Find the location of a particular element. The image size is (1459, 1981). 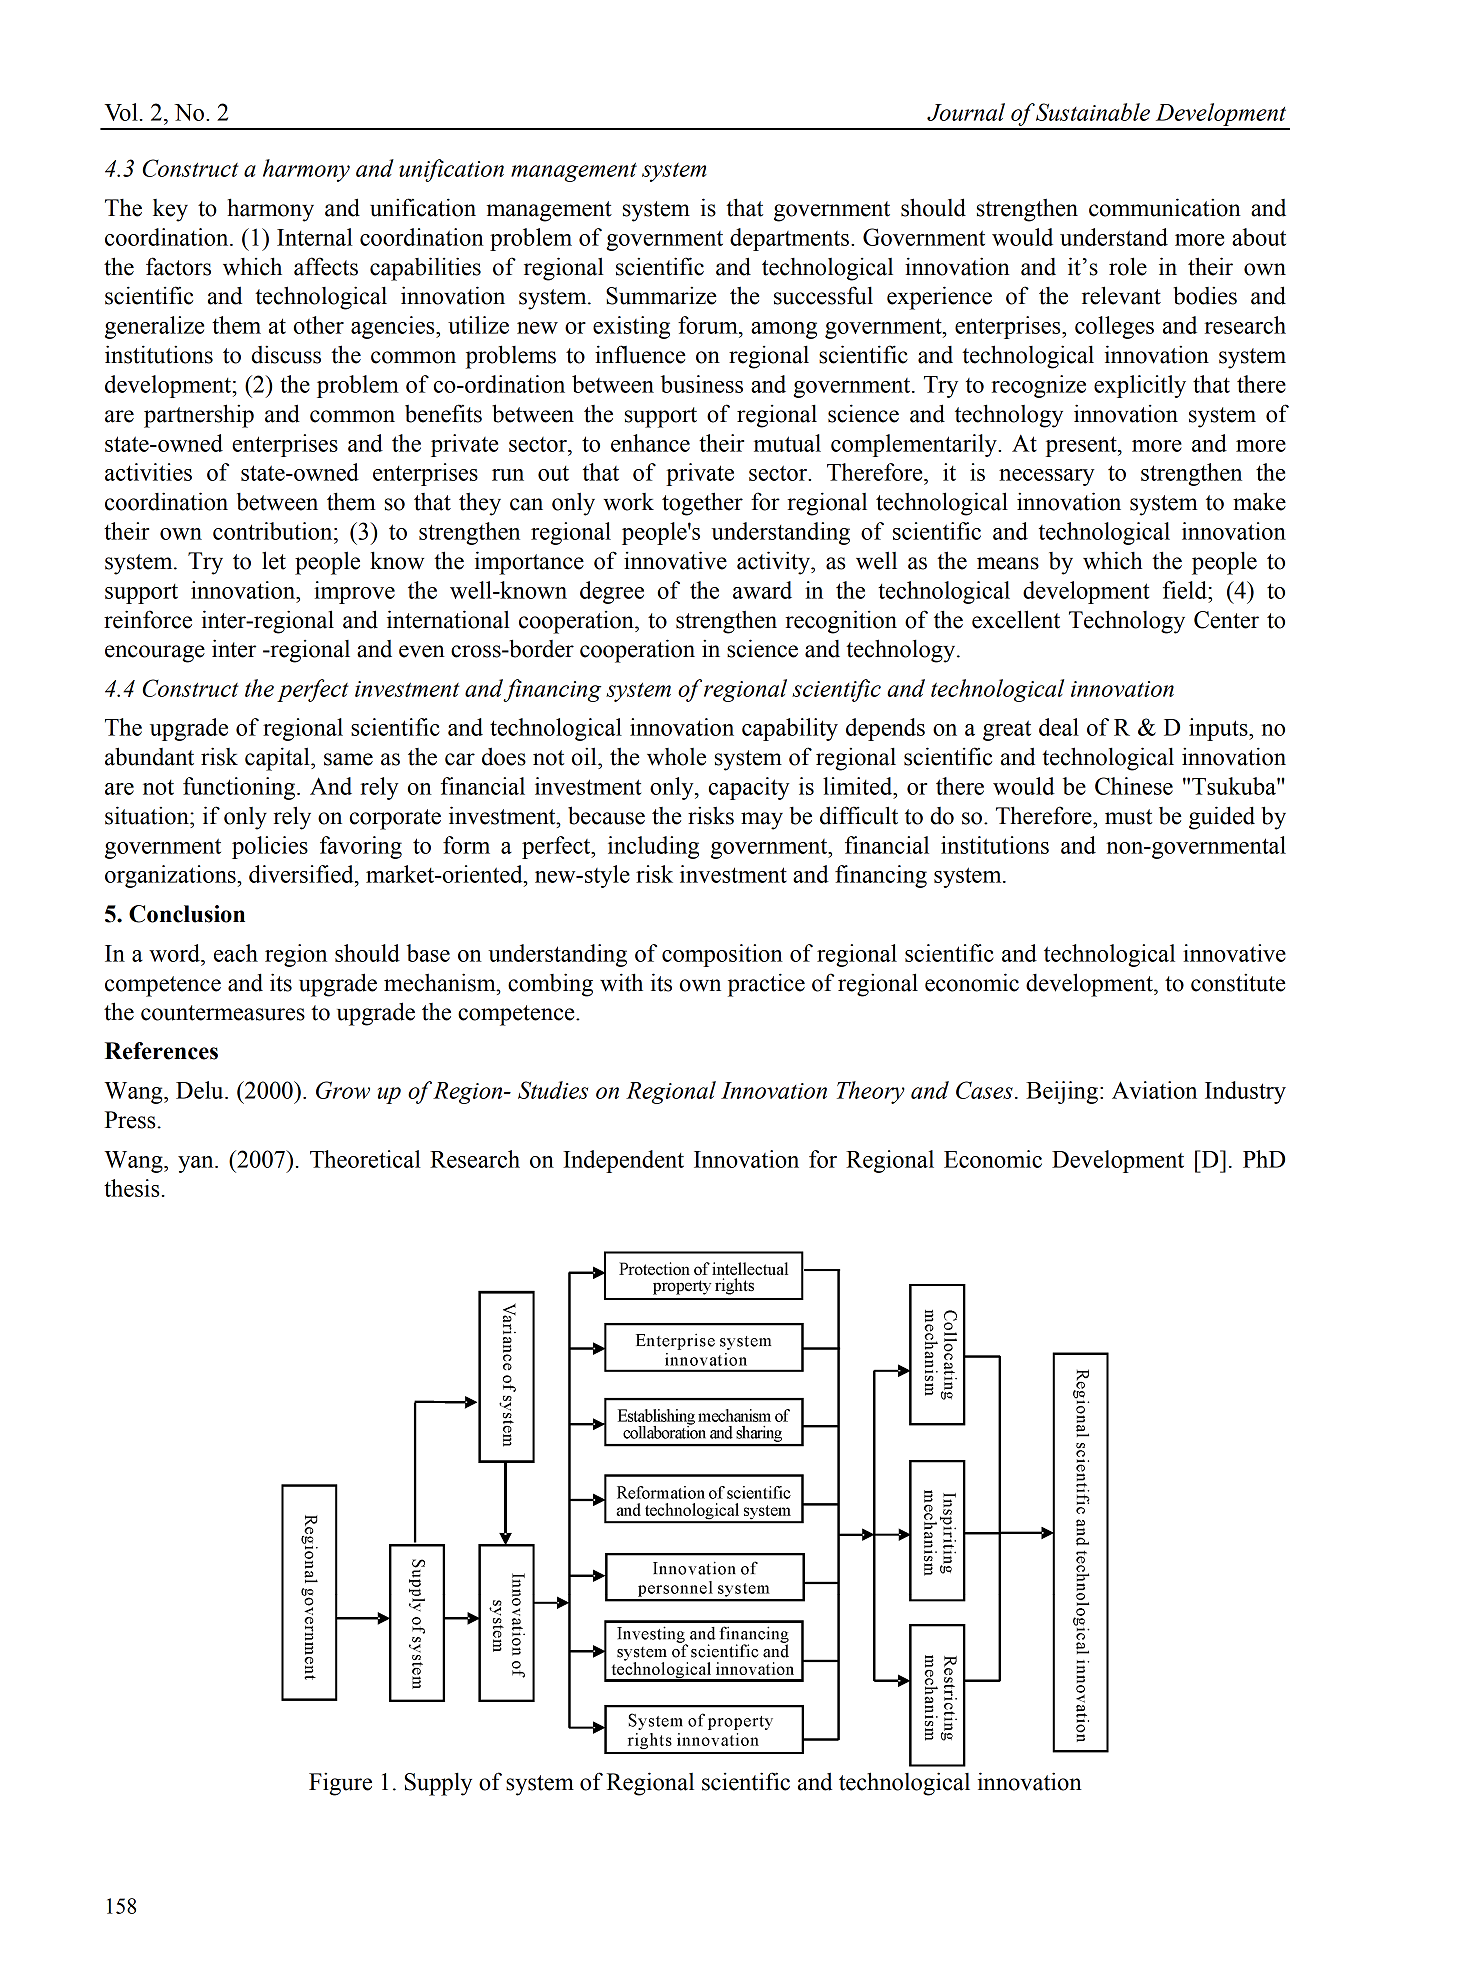

Independent is located at coordinates (623, 1161).
